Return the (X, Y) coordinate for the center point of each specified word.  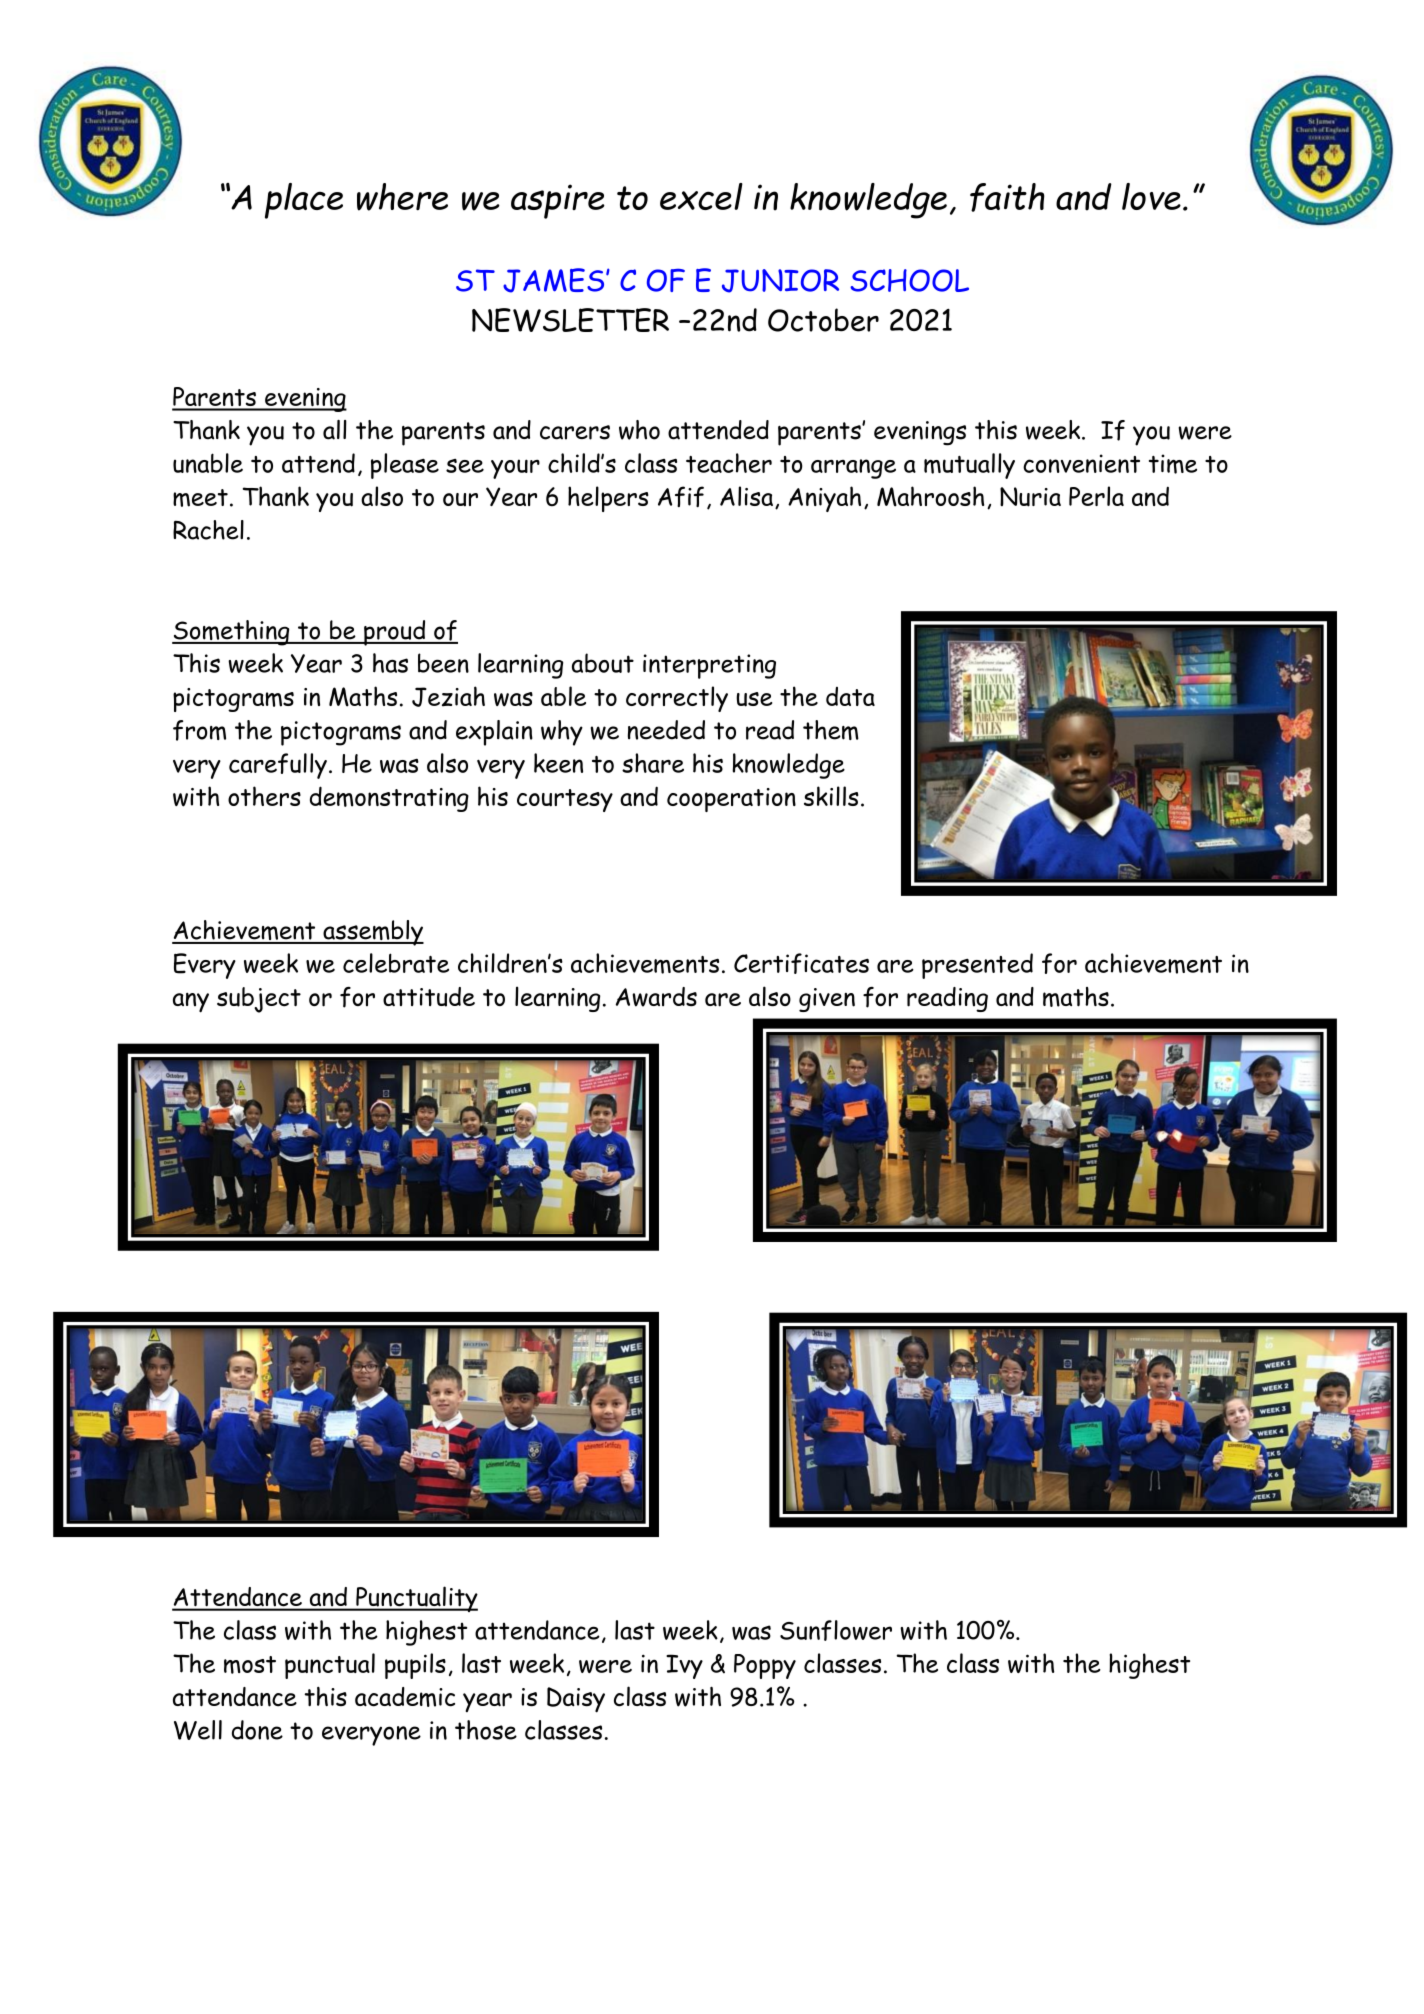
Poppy (765, 1666)
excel (701, 196)
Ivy (684, 1666)
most (250, 1665)
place (304, 201)
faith (1007, 197)
